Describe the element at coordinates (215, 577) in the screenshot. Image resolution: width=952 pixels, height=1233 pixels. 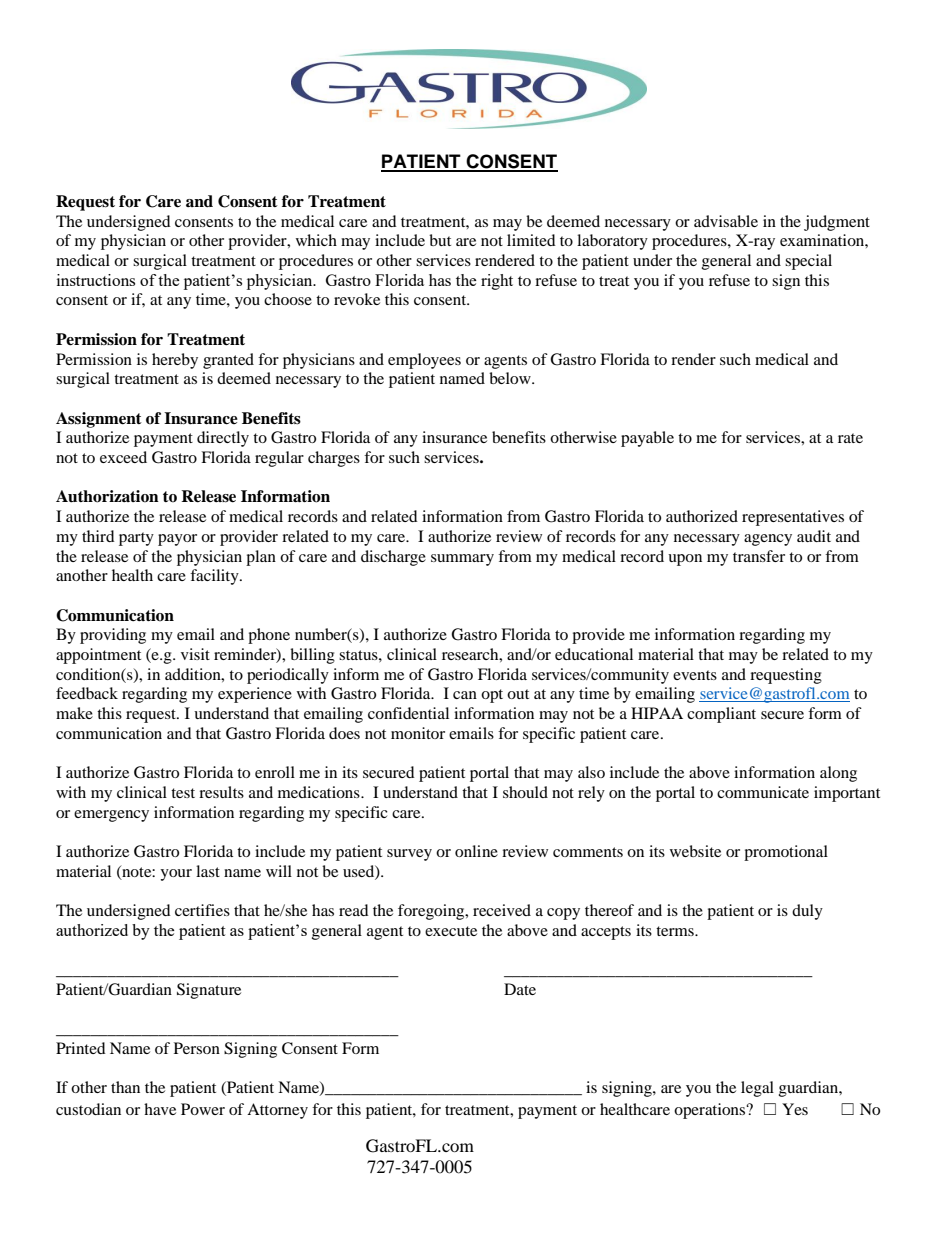
I see `facility` at that location.
